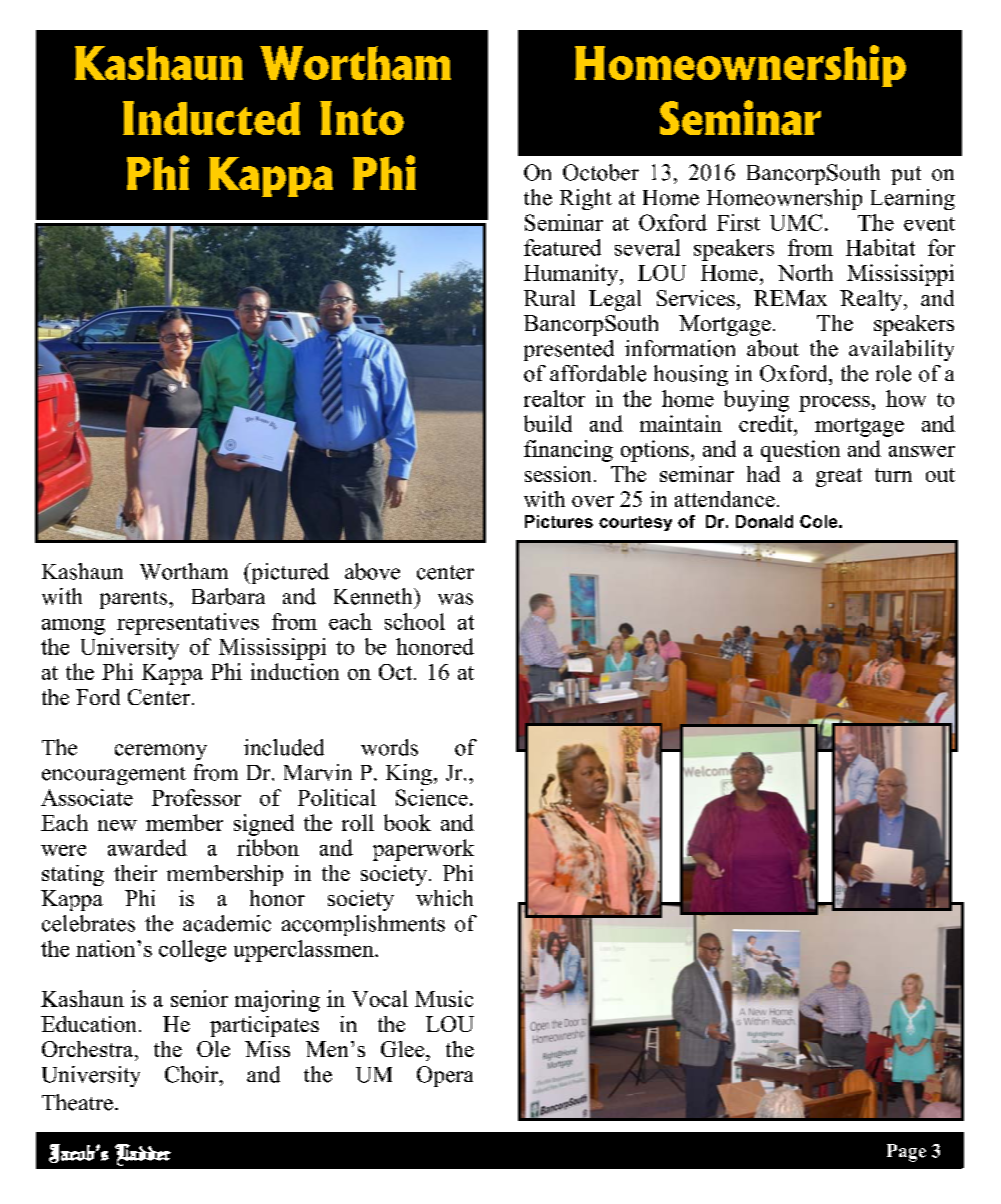 Image resolution: width=1001 pixels, height=1204 pixels. What do you see at coordinates (558, 474) in the screenshot?
I see `session` at bounding box center [558, 474].
